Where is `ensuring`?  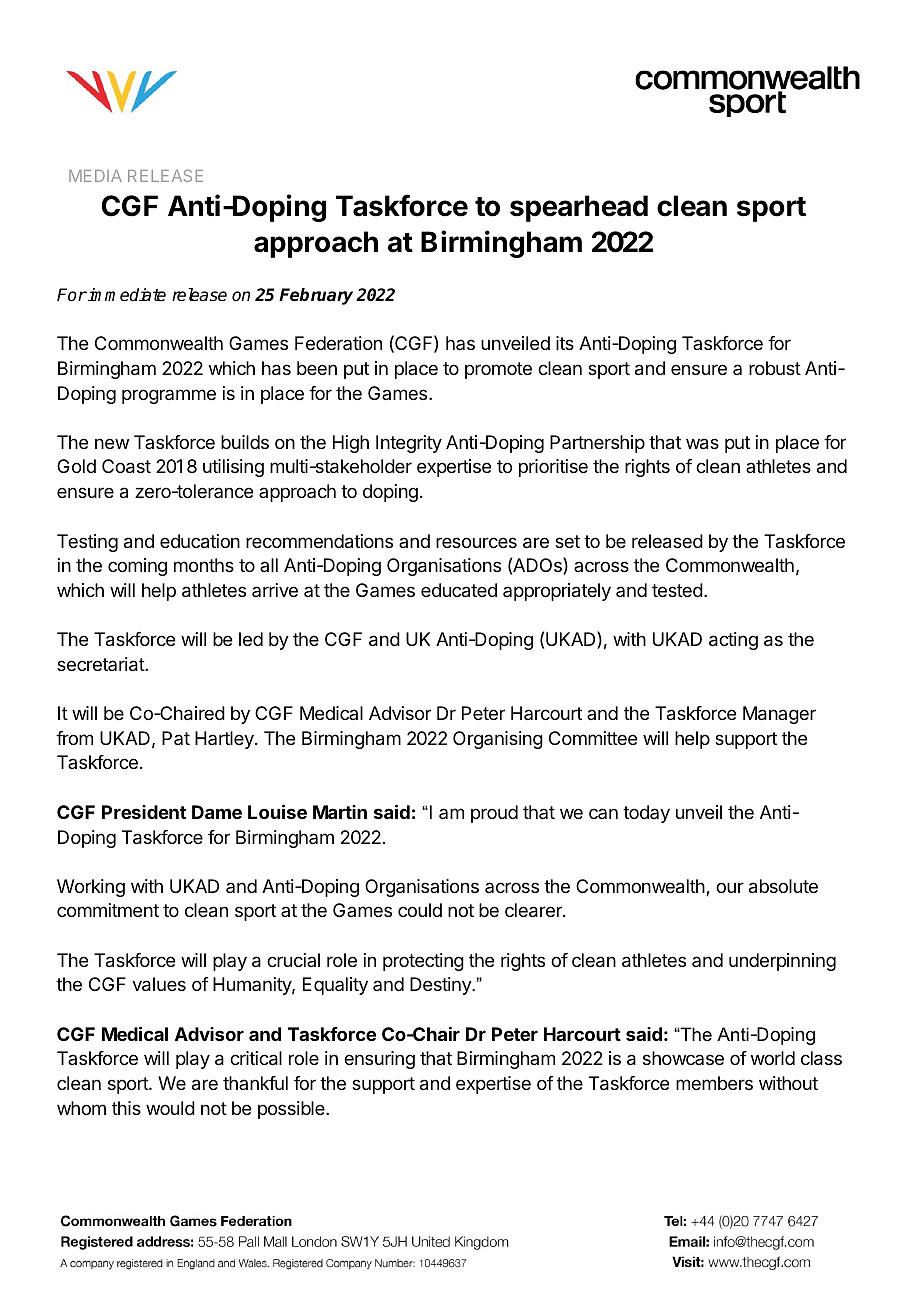
ensuring is located at coordinates (379, 1060).
